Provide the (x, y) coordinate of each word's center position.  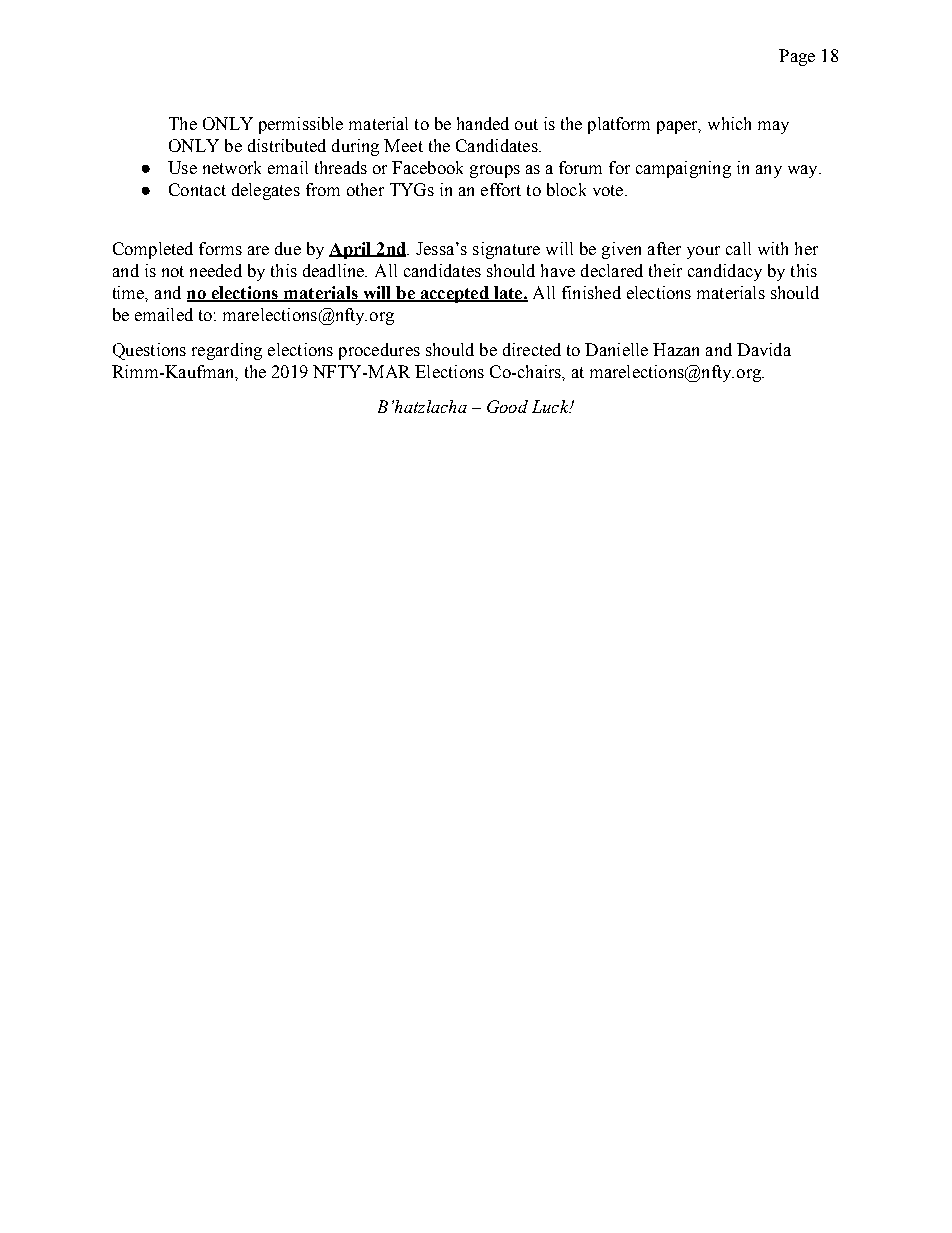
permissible (301, 125)
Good (507, 406)
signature (506, 250)
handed (483, 123)
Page (797, 57)
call (738, 248)
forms (220, 248)
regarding (227, 351)
